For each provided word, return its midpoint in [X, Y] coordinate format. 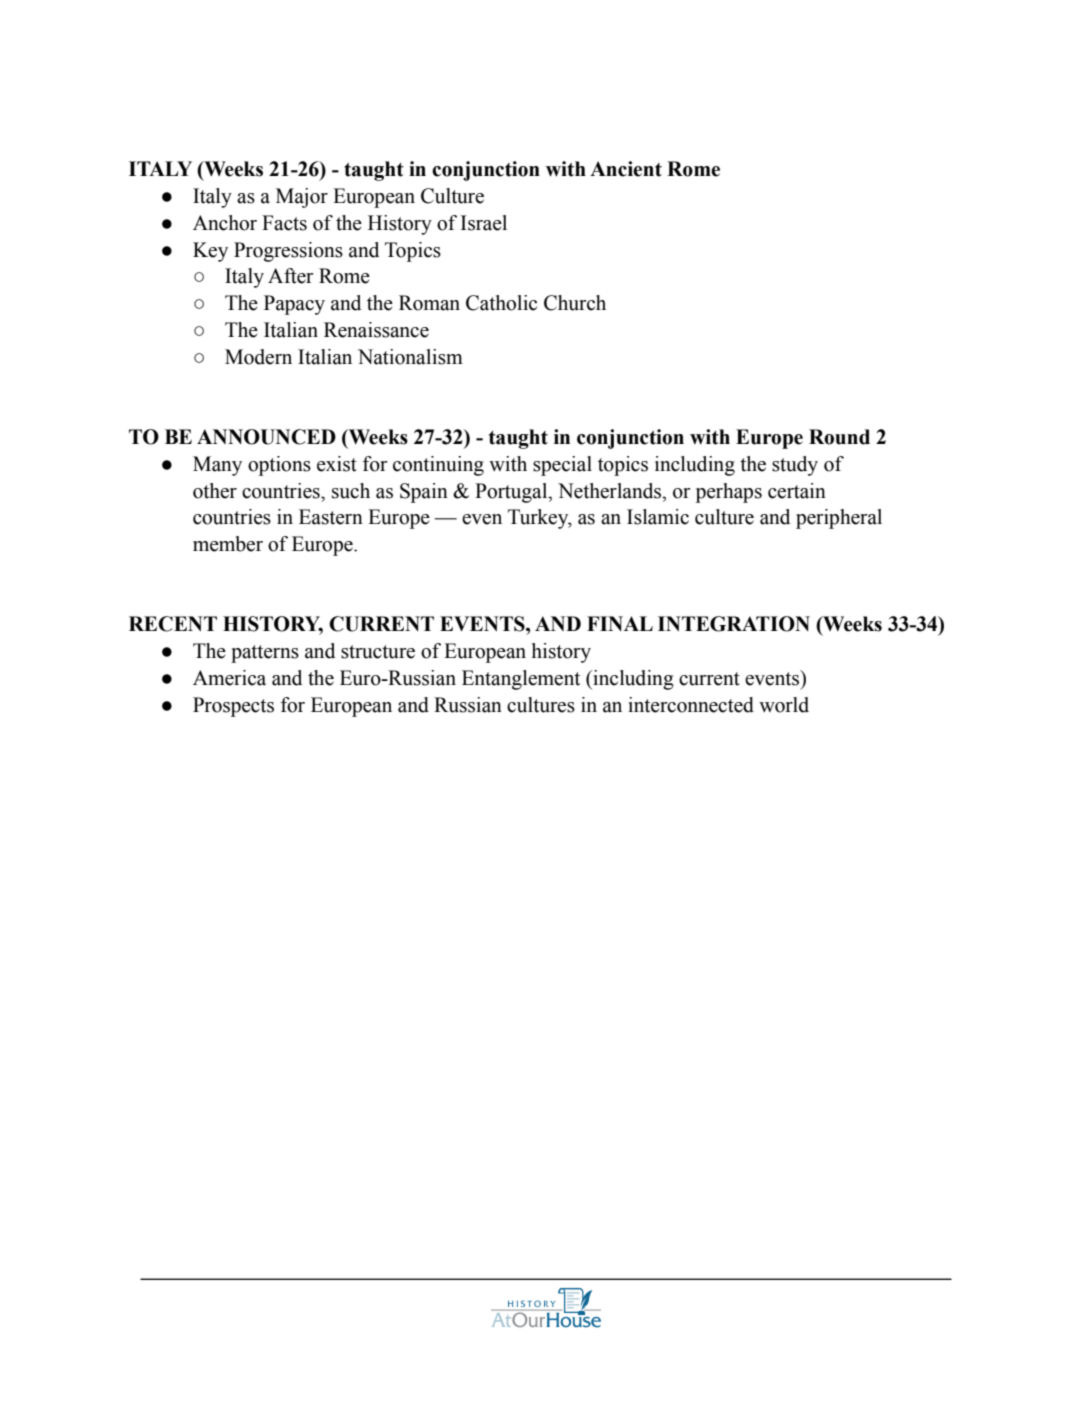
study [795, 466]
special [562, 466]
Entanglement [521, 680]
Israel [484, 223]
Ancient [626, 169]
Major [302, 198]
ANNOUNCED [266, 437]
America [229, 678]
